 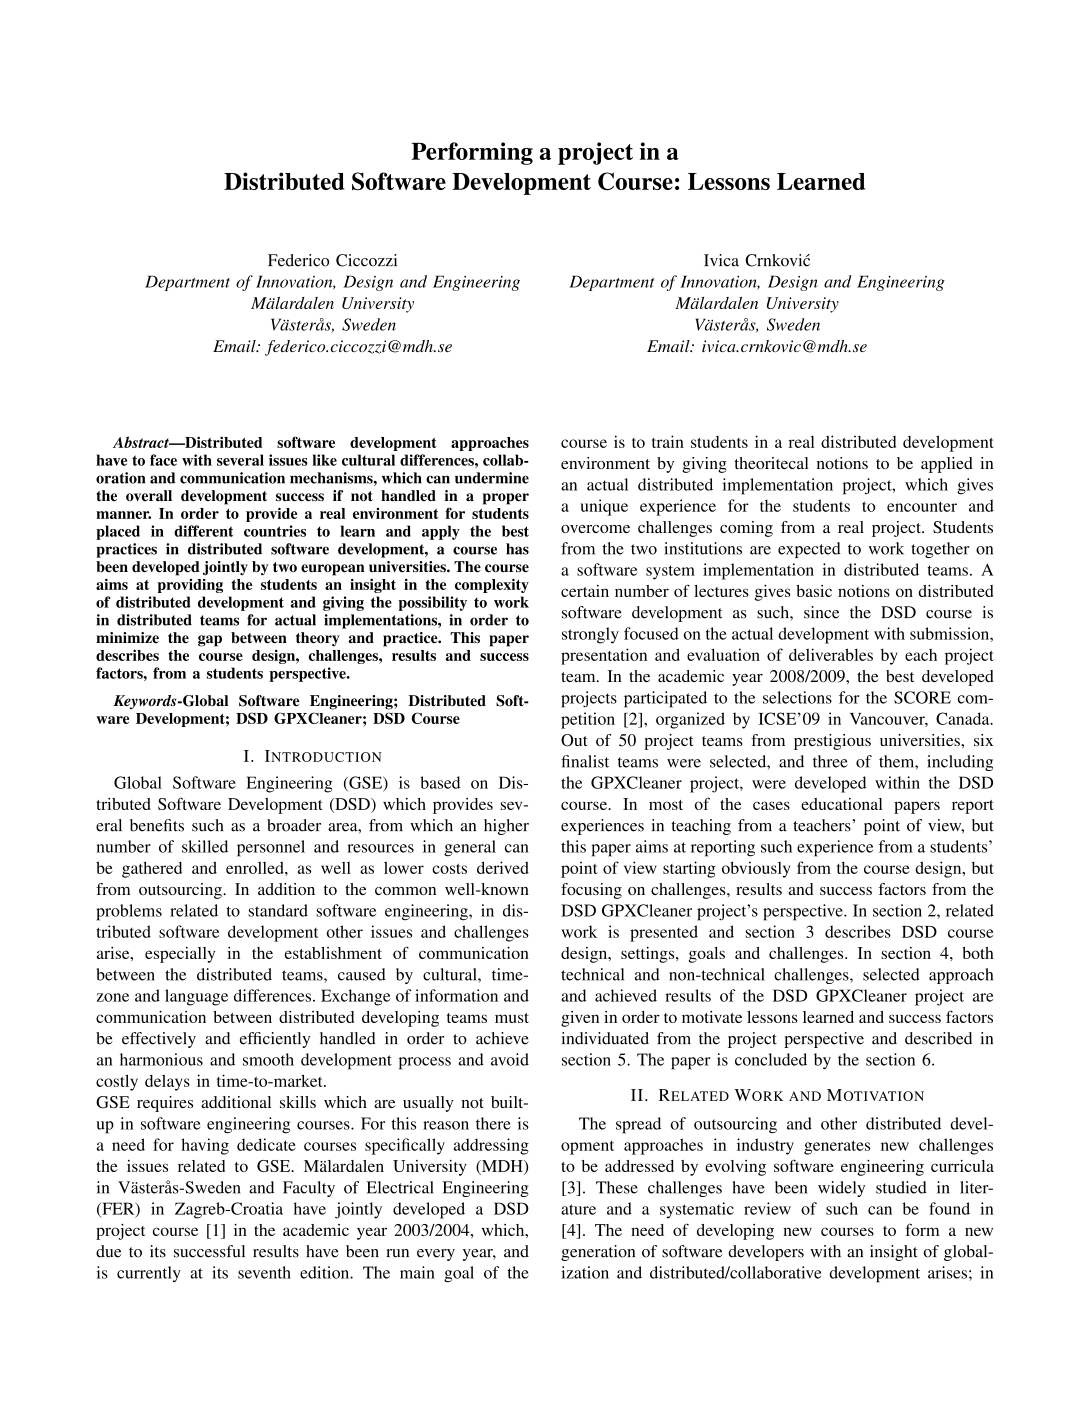 What do you see at coordinates (585, 761) in the page?
I see `finalist` at bounding box center [585, 761].
